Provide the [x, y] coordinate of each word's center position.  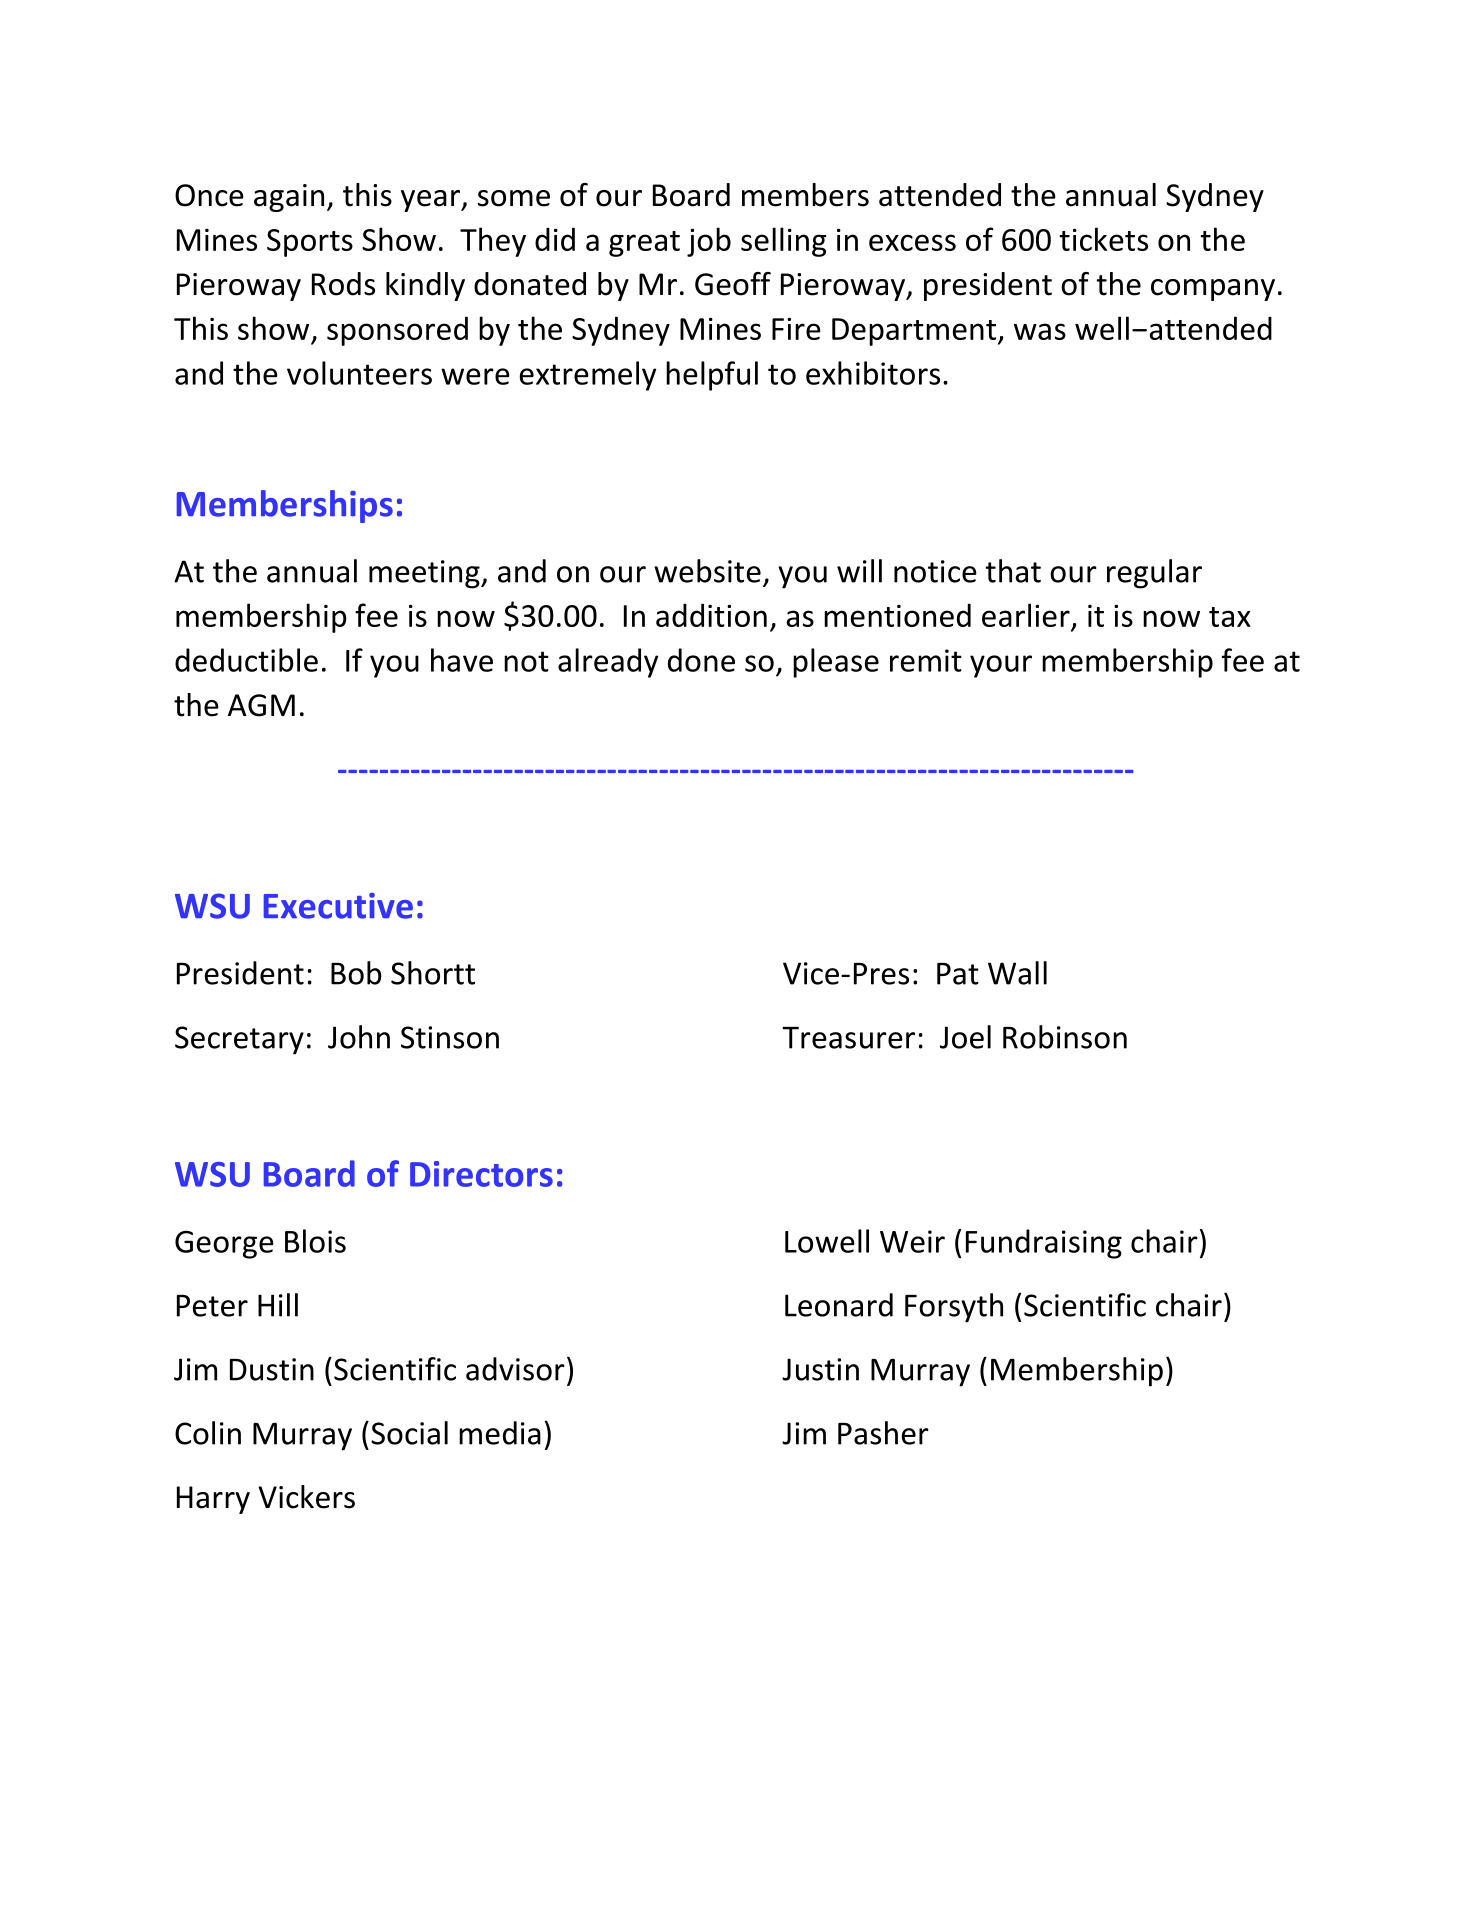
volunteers [359, 373]
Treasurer [848, 1038]
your [1001, 666]
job [709, 242]
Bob [356, 973]
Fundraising [1044, 1244]
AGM [261, 705]
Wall [1017, 973]
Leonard [839, 1305]
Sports [310, 243]
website [707, 571]
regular [1154, 574]
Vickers [306, 1497]
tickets [1104, 239]
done [701, 660]
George [224, 1245]
